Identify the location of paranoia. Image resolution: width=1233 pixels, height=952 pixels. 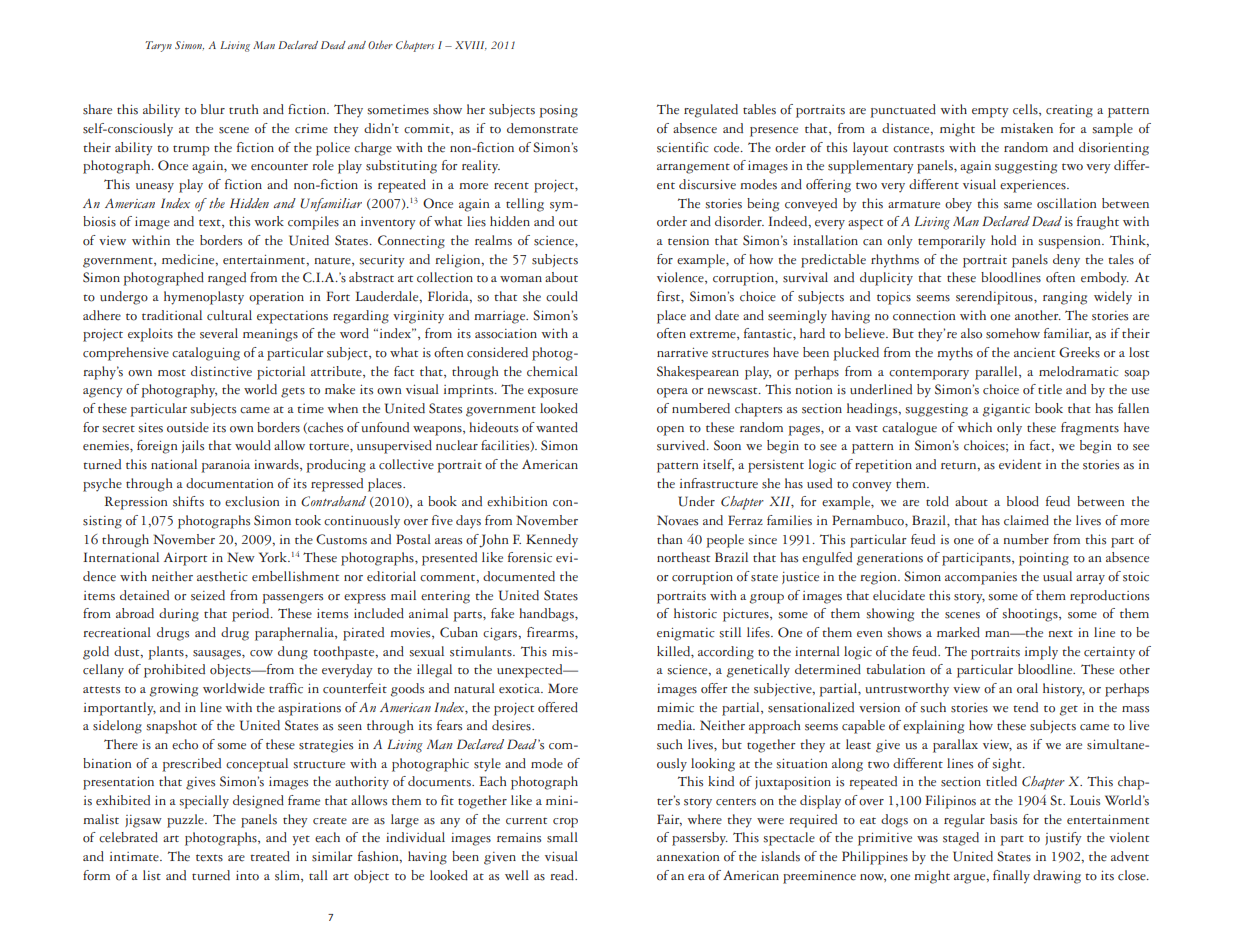
(225, 466).
